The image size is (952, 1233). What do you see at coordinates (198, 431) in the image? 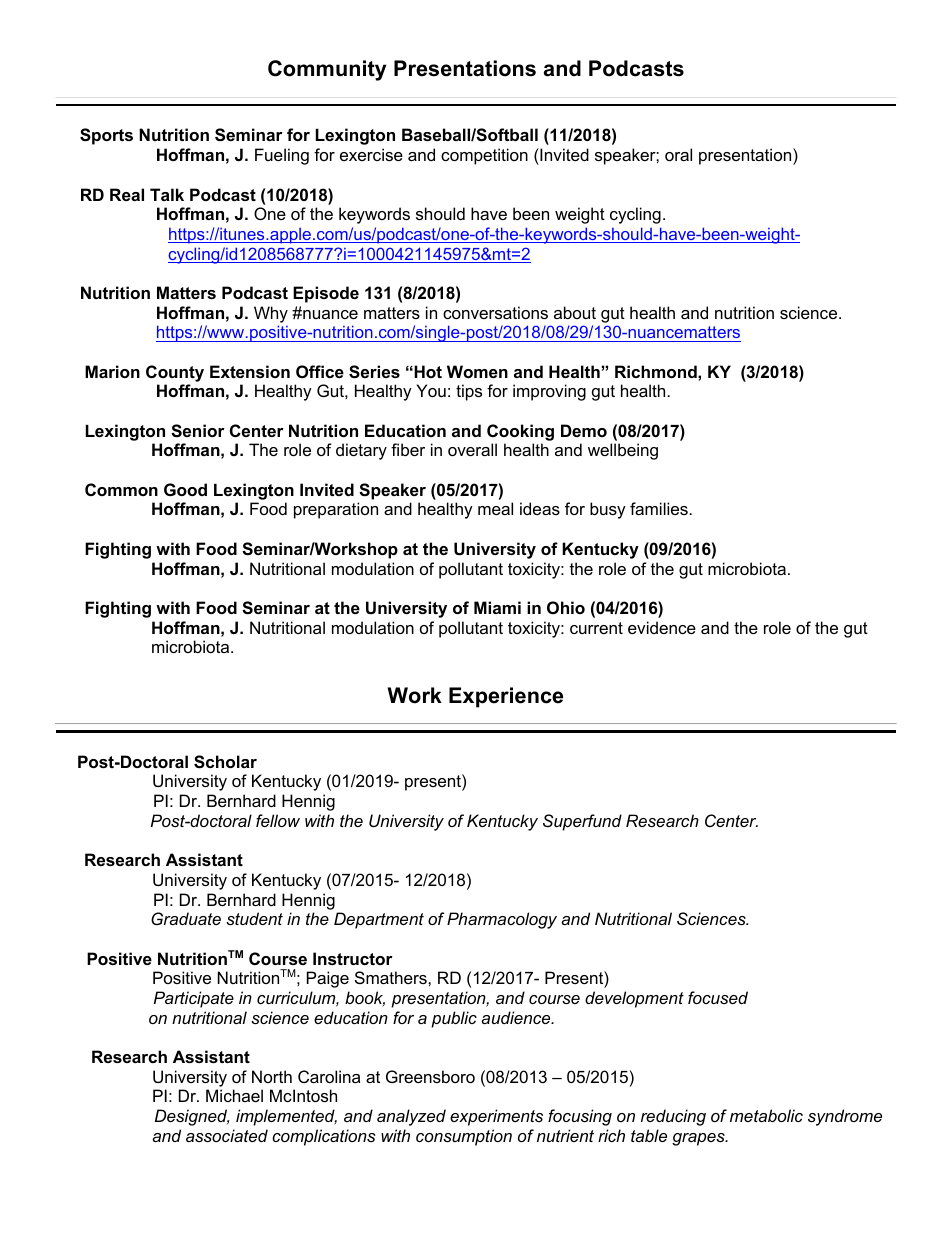
I see `Senior` at bounding box center [198, 431].
